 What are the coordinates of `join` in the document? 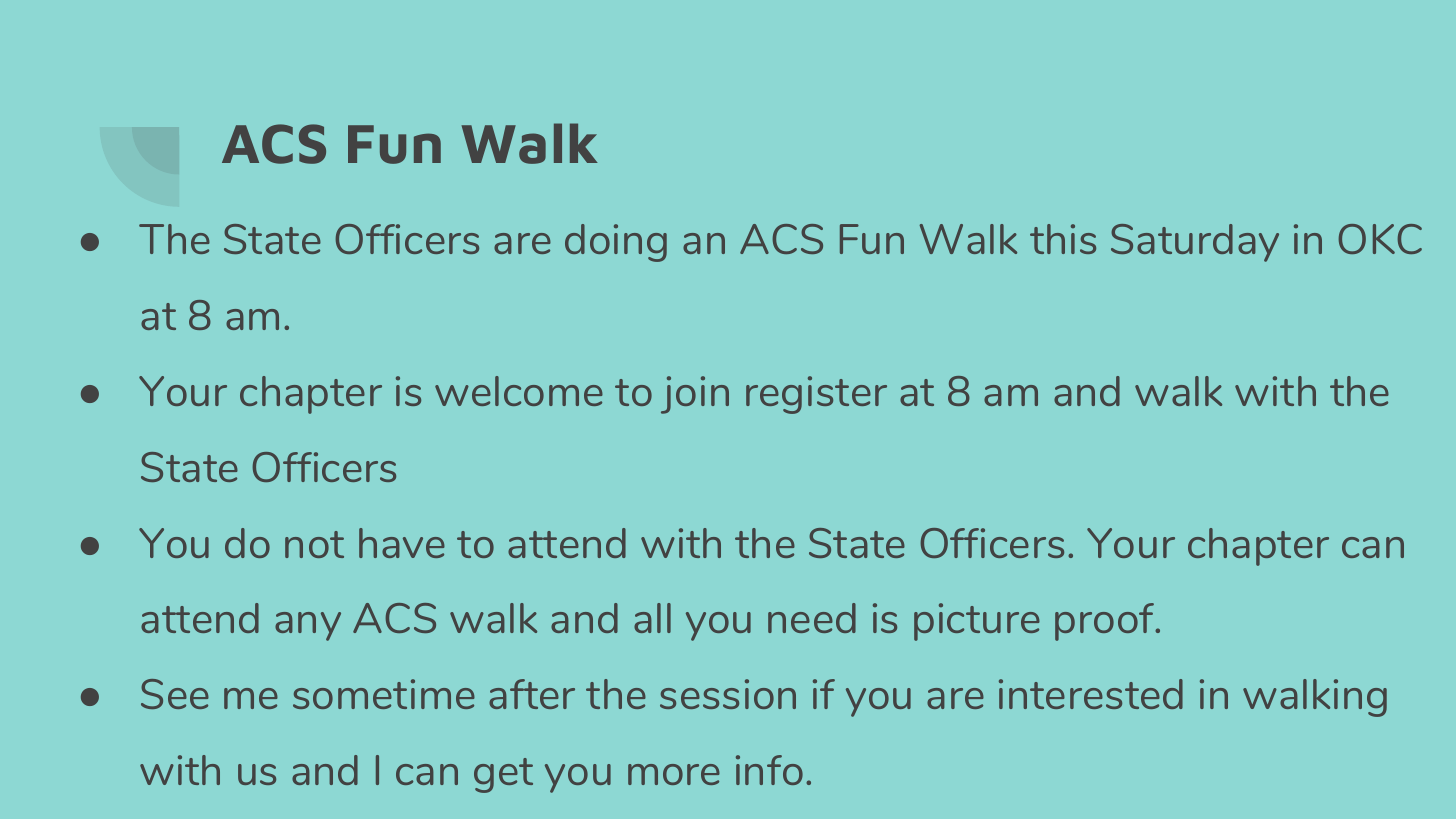 It's located at (695, 395).
